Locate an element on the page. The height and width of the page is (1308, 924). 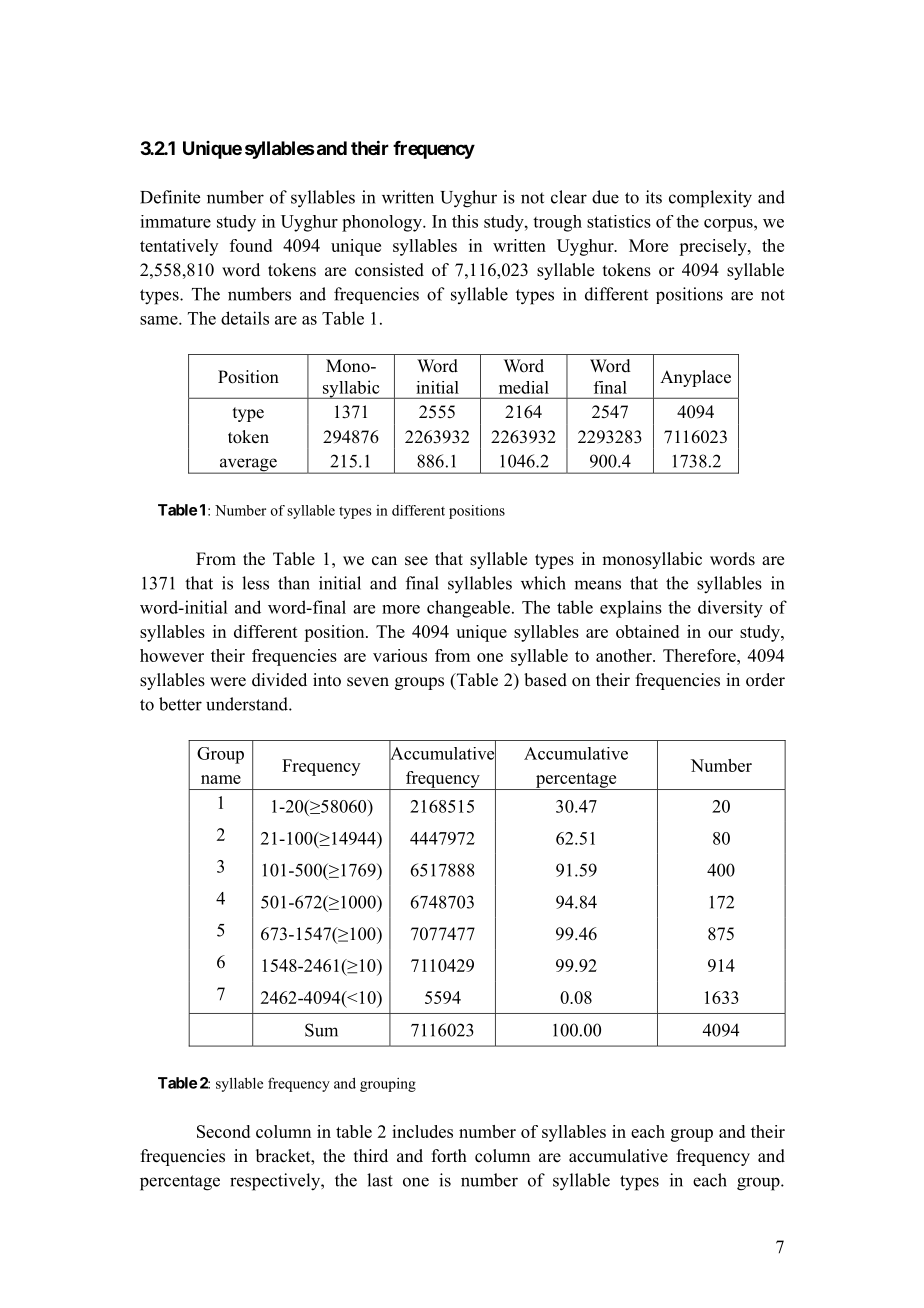
name is located at coordinates (221, 779).
